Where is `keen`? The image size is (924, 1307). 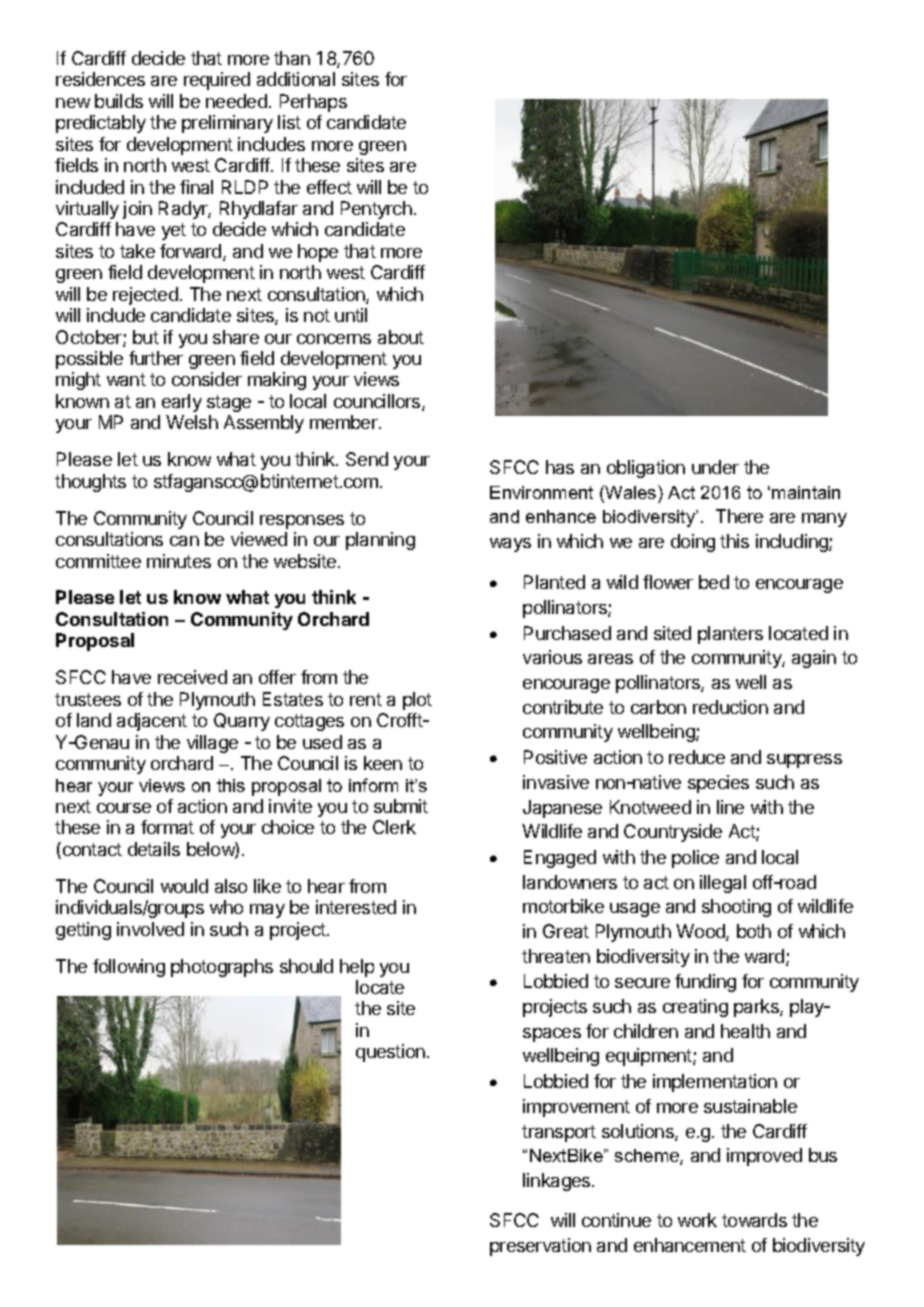 keen is located at coordinates (383, 763).
